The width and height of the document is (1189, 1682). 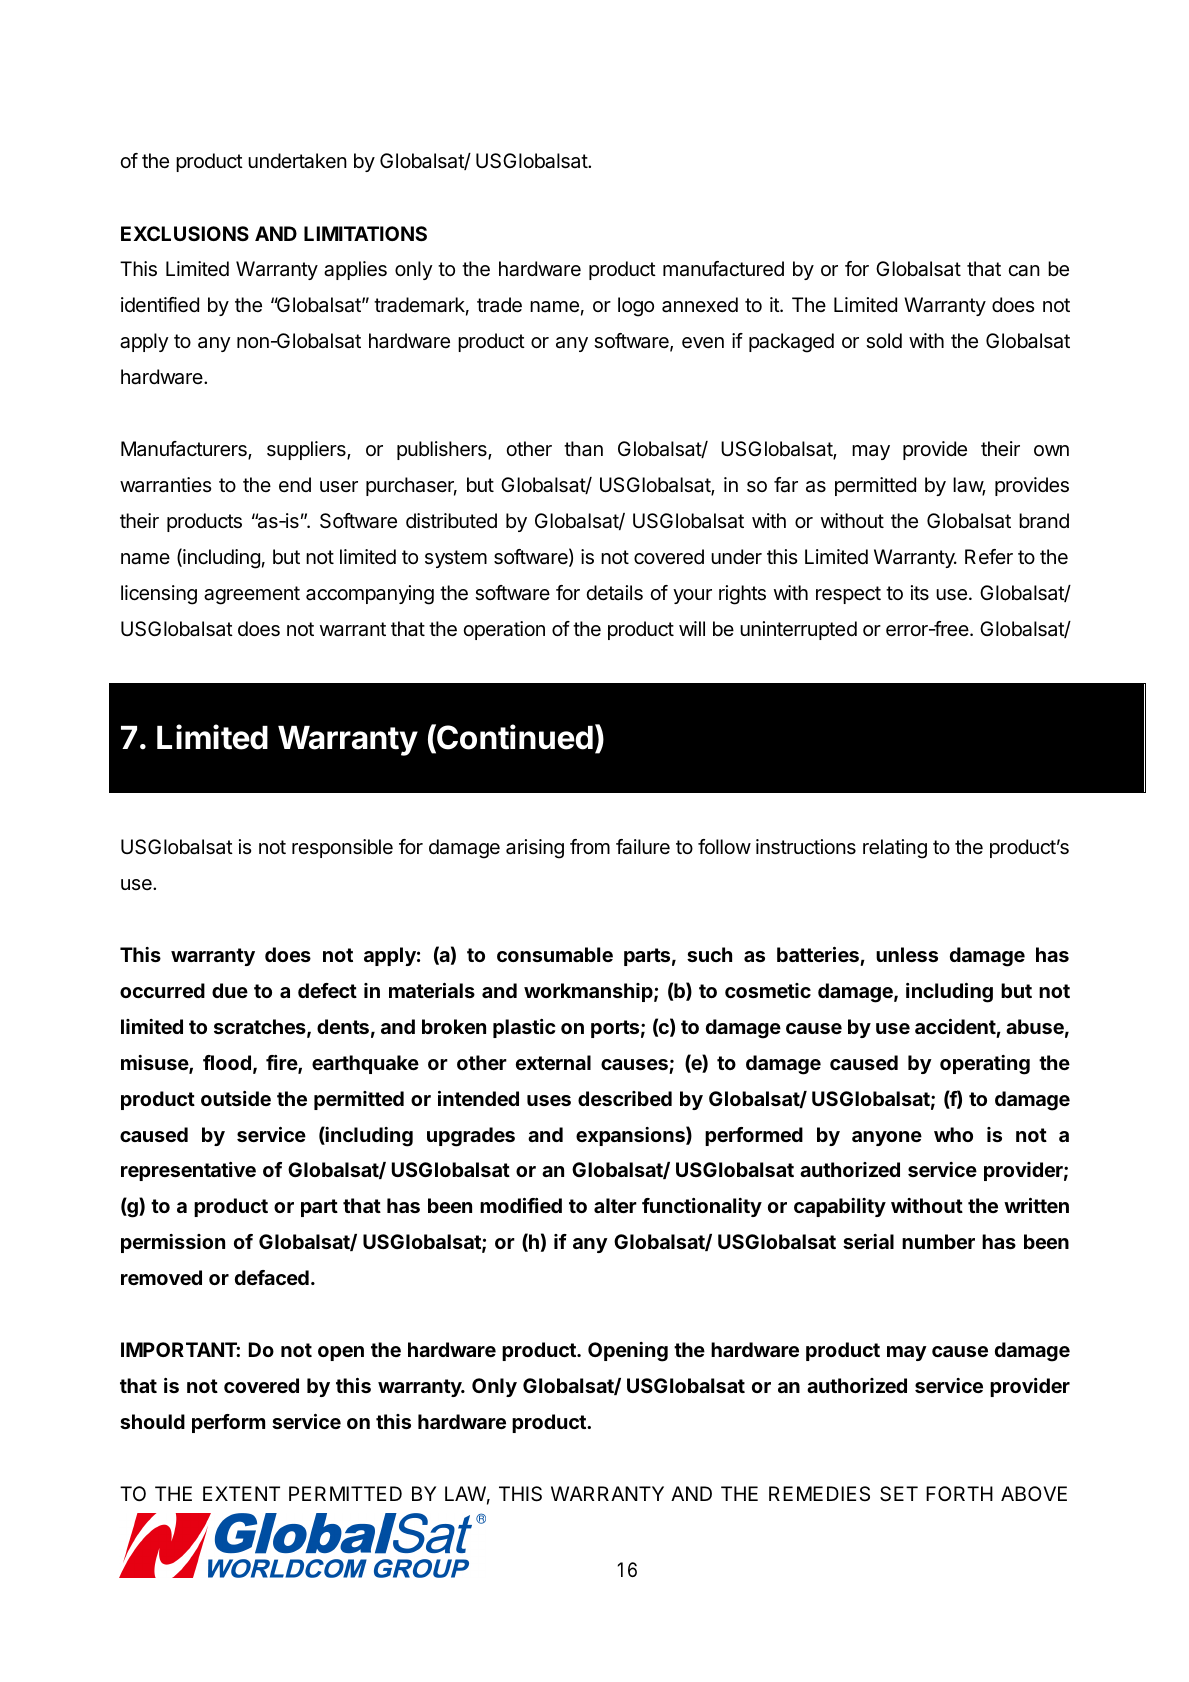 What do you see at coordinates (241, 1493) in the document?
I see `EXTENT` at bounding box center [241, 1493].
